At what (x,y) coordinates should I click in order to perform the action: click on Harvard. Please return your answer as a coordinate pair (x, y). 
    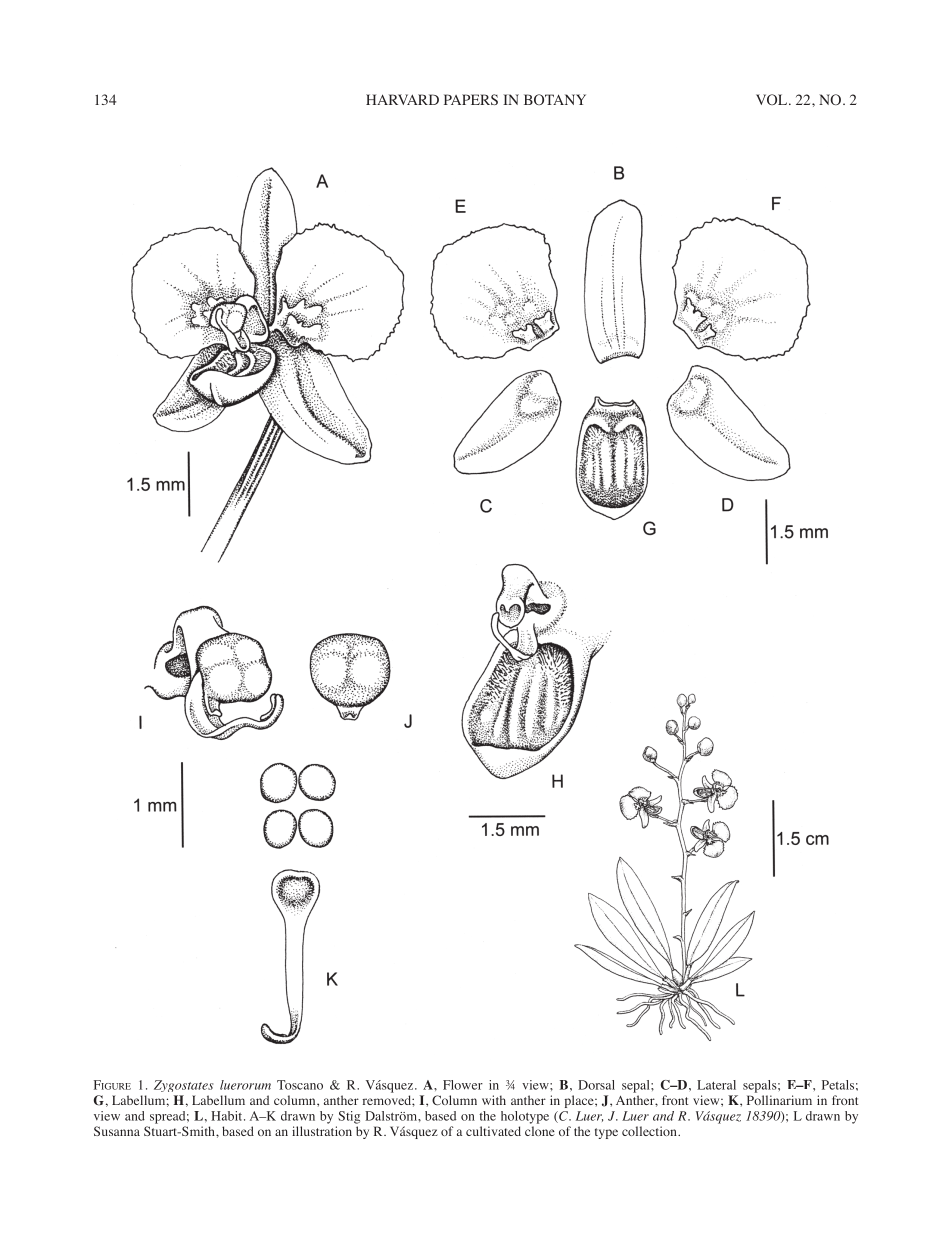
    Looking at the image, I should click on (402, 99).
